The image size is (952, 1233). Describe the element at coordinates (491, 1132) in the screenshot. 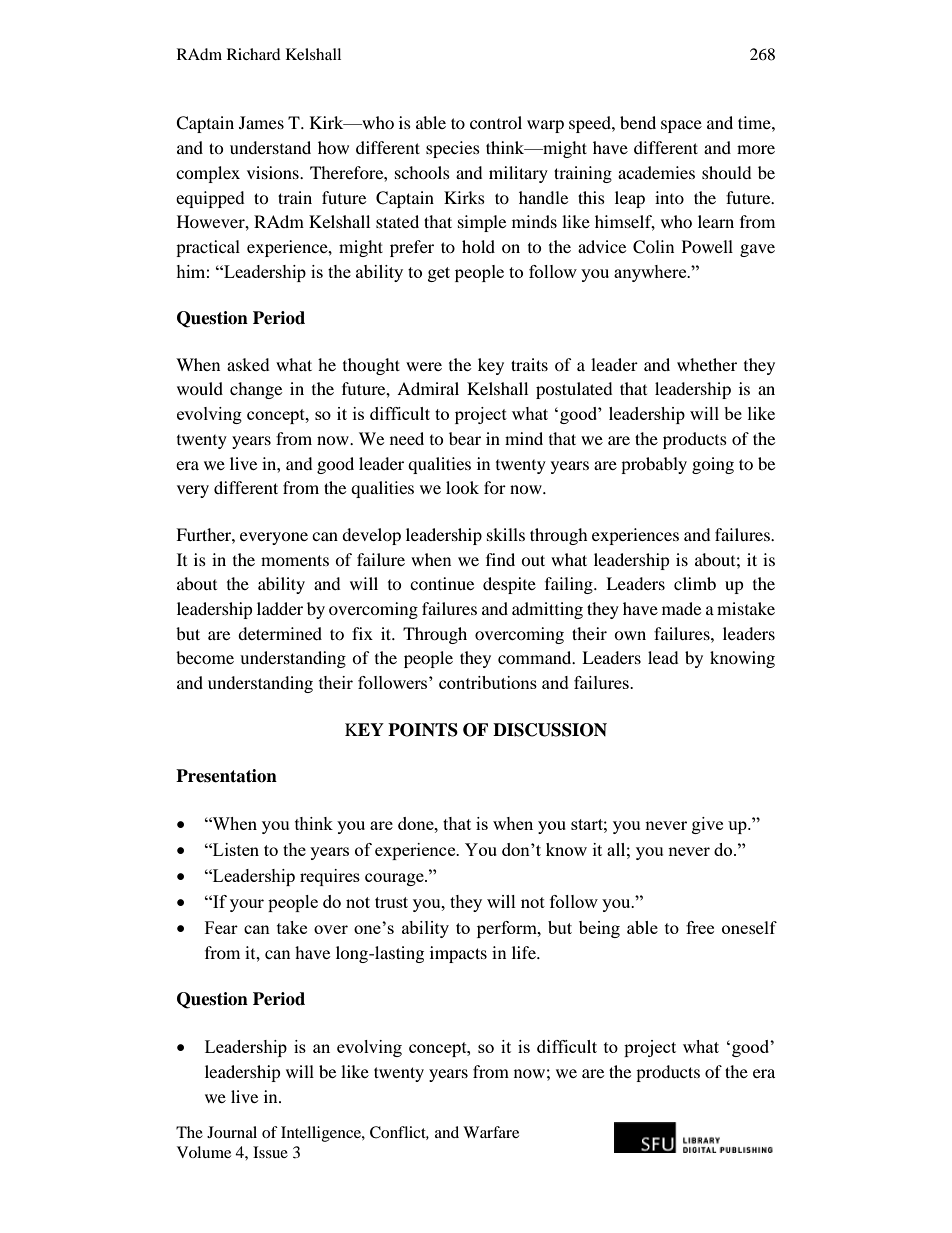

I see `Warfare` at that location.
